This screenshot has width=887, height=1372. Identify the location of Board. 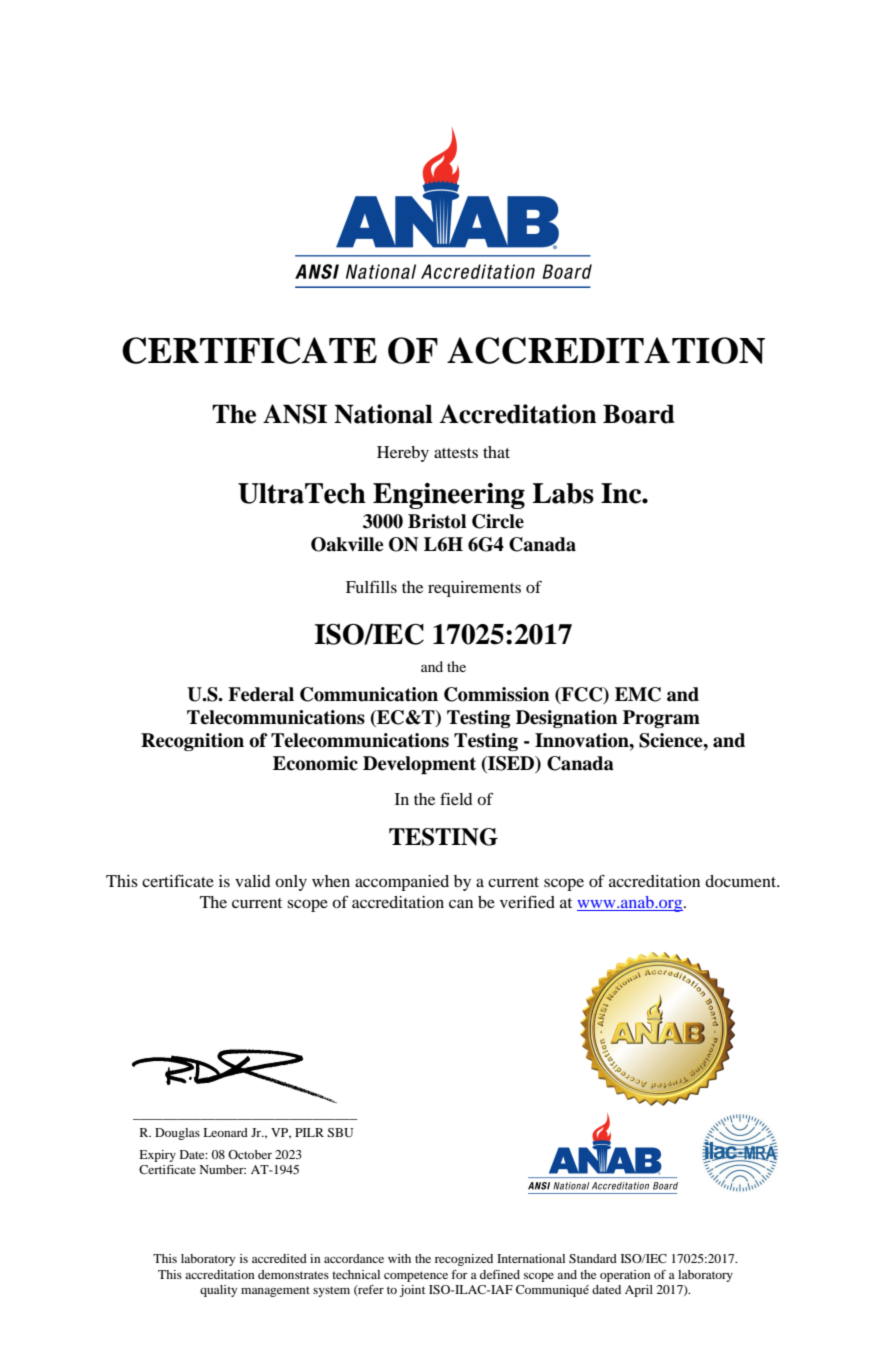
(639, 414).
